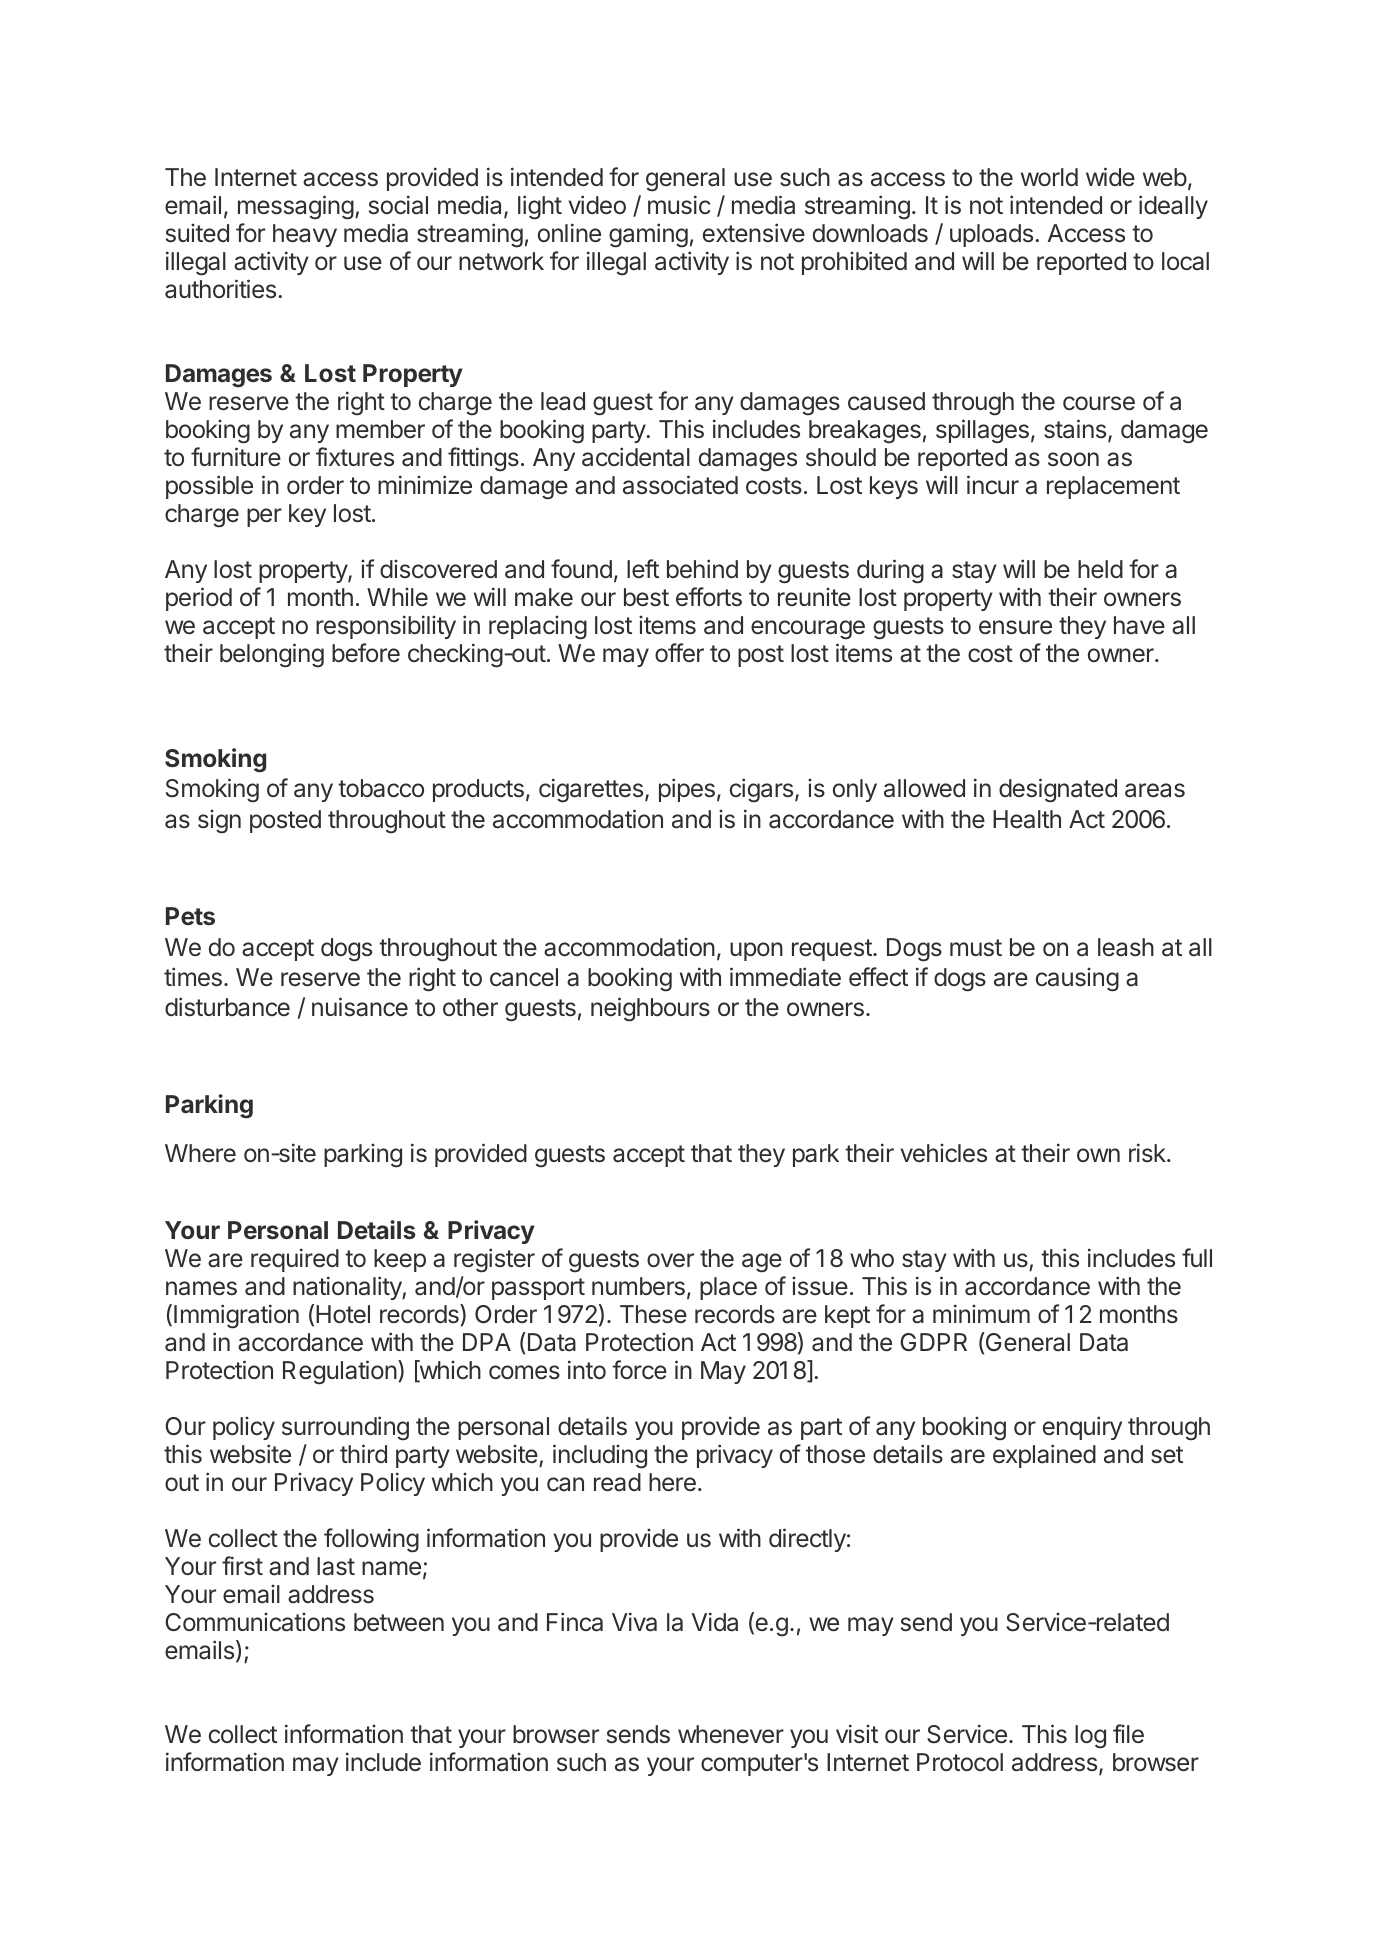 The height and width of the page is (1953, 1381). What do you see at coordinates (1090, 1737) in the page?
I see `log` at bounding box center [1090, 1737].
